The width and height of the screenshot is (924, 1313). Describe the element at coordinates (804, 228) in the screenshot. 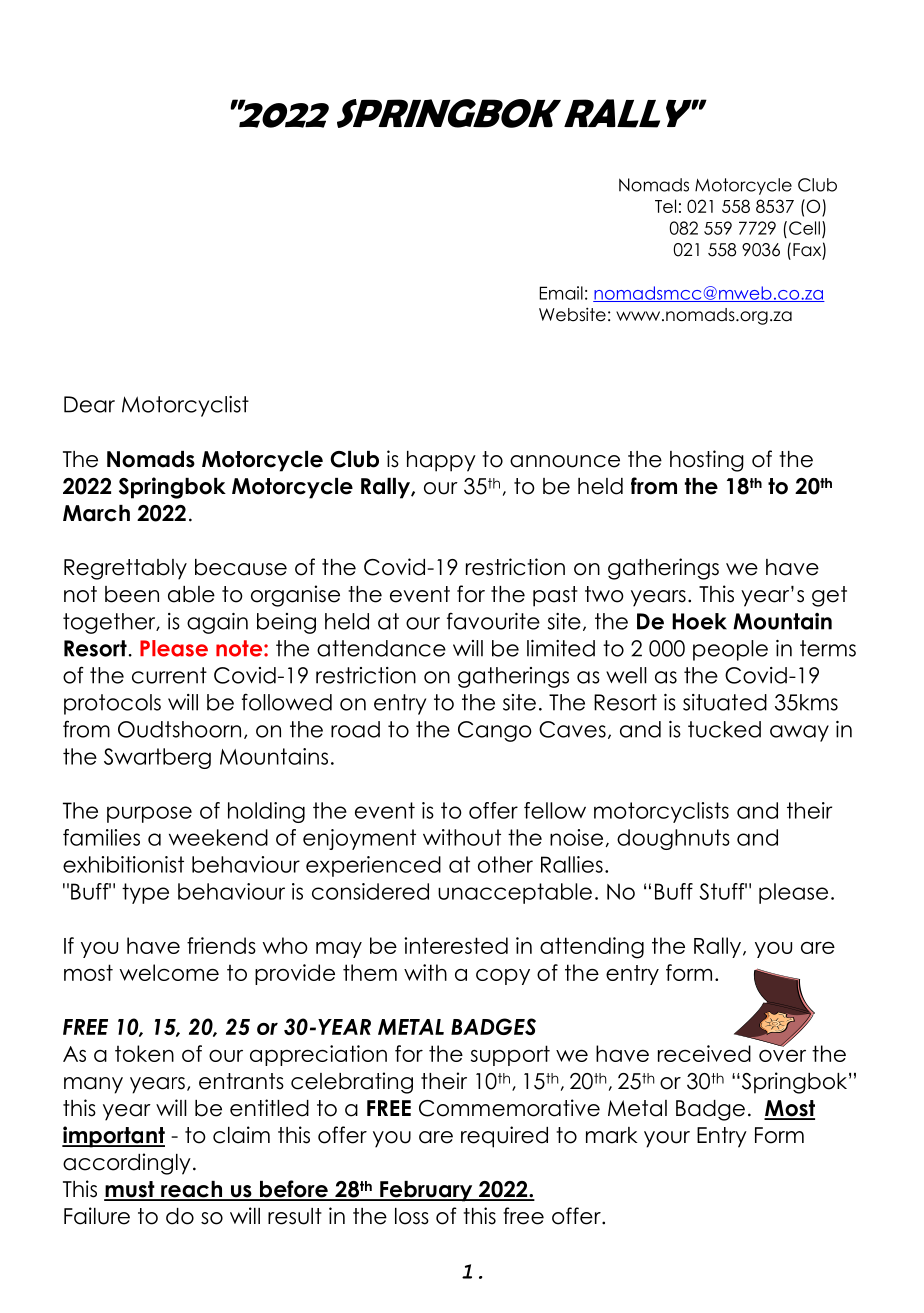

I see `Cell` at that location.
